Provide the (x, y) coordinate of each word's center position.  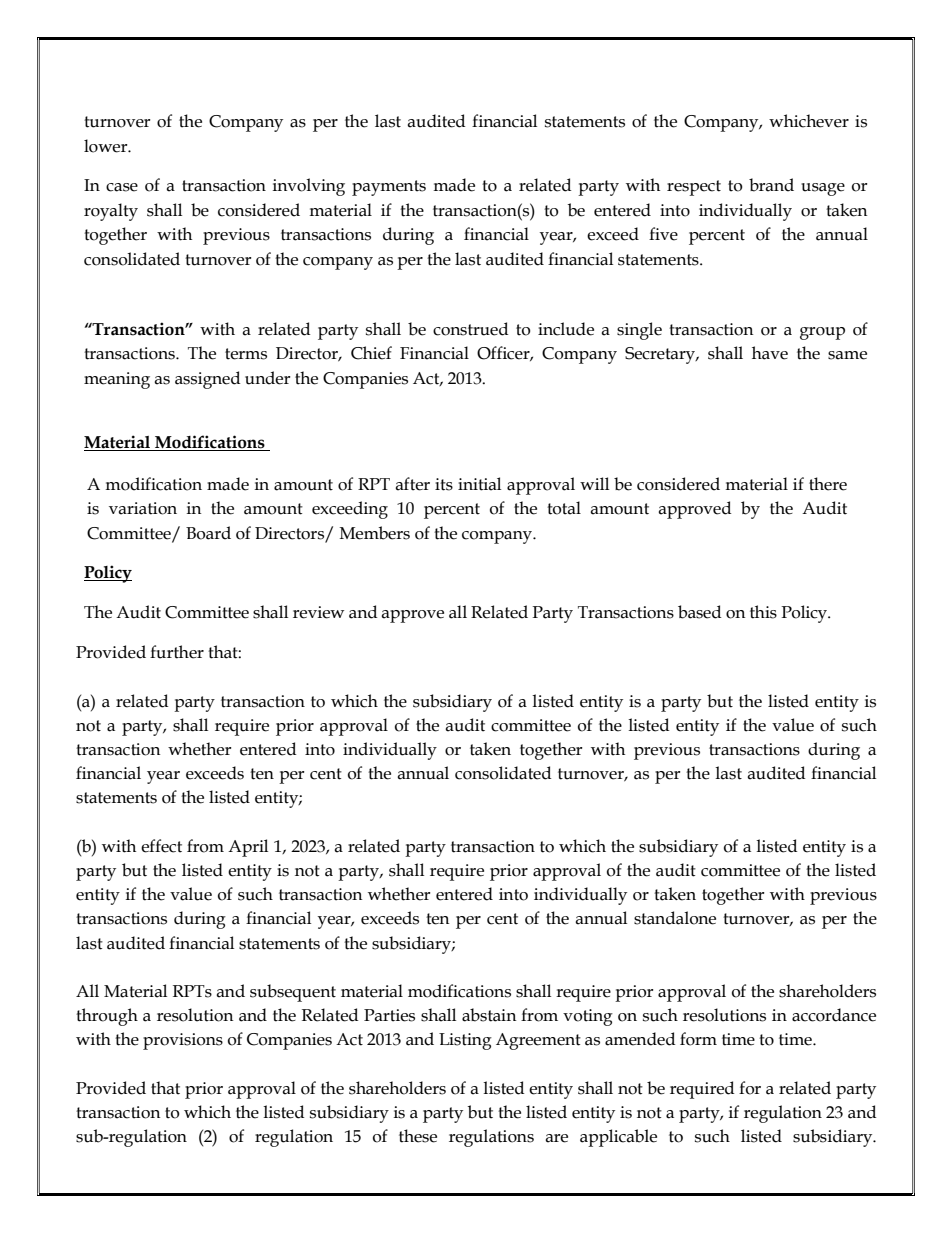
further (177, 652)
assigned (207, 380)
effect (161, 846)
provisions (183, 1041)
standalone (675, 918)
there (828, 484)
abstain (489, 1015)
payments (389, 188)
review (318, 612)
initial (479, 484)
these (418, 1136)
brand (771, 185)
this (763, 612)
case (122, 187)
